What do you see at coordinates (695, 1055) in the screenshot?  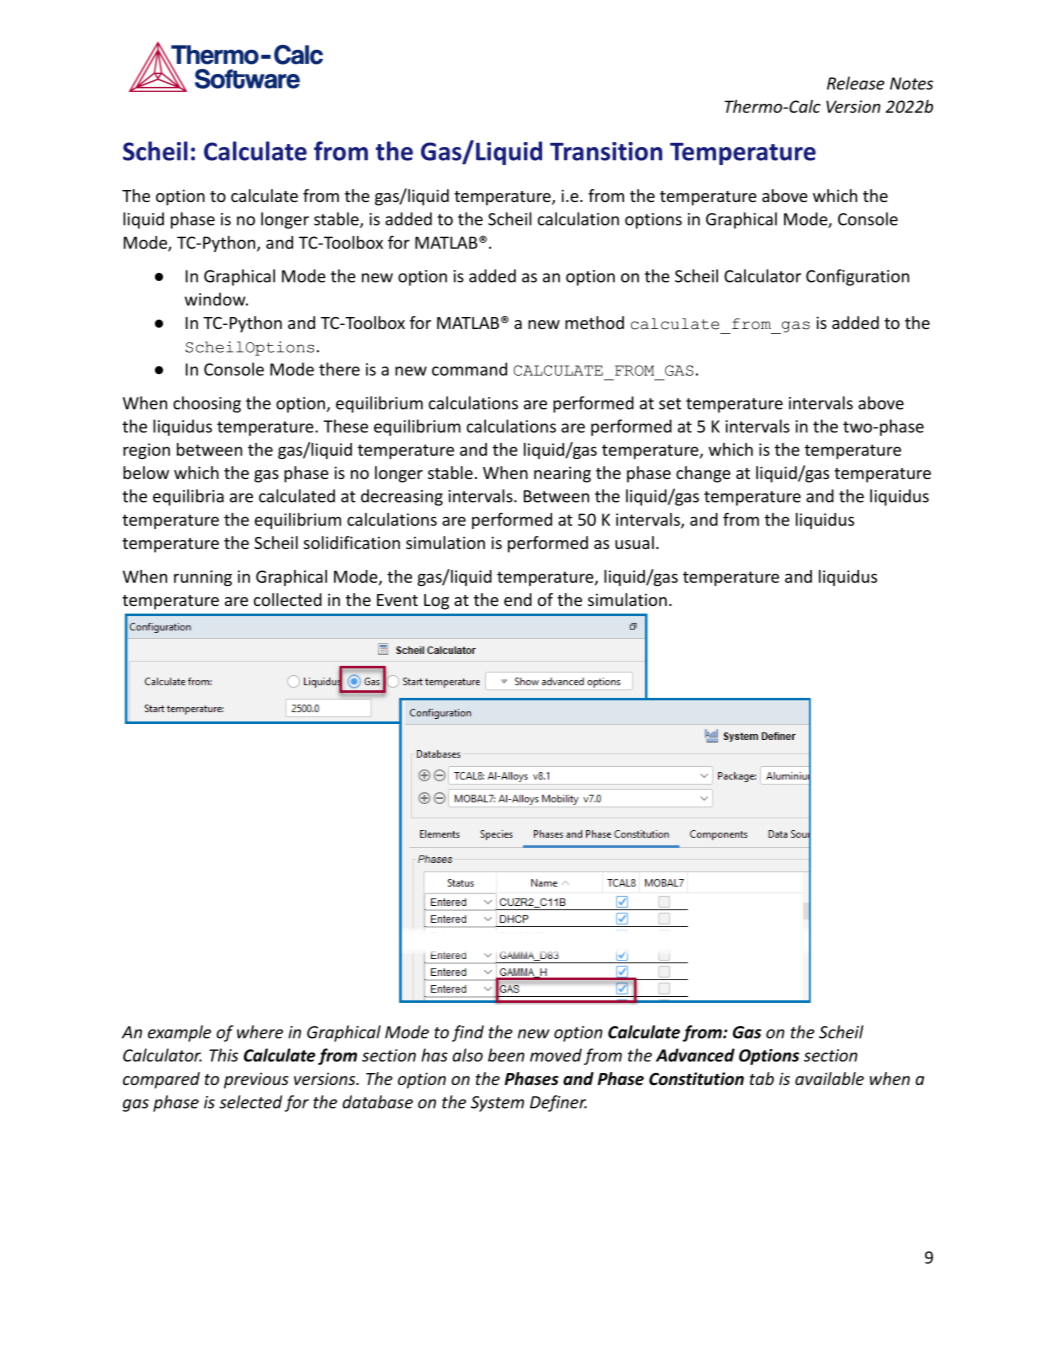 I see `Advanced` at bounding box center [695, 1055].
